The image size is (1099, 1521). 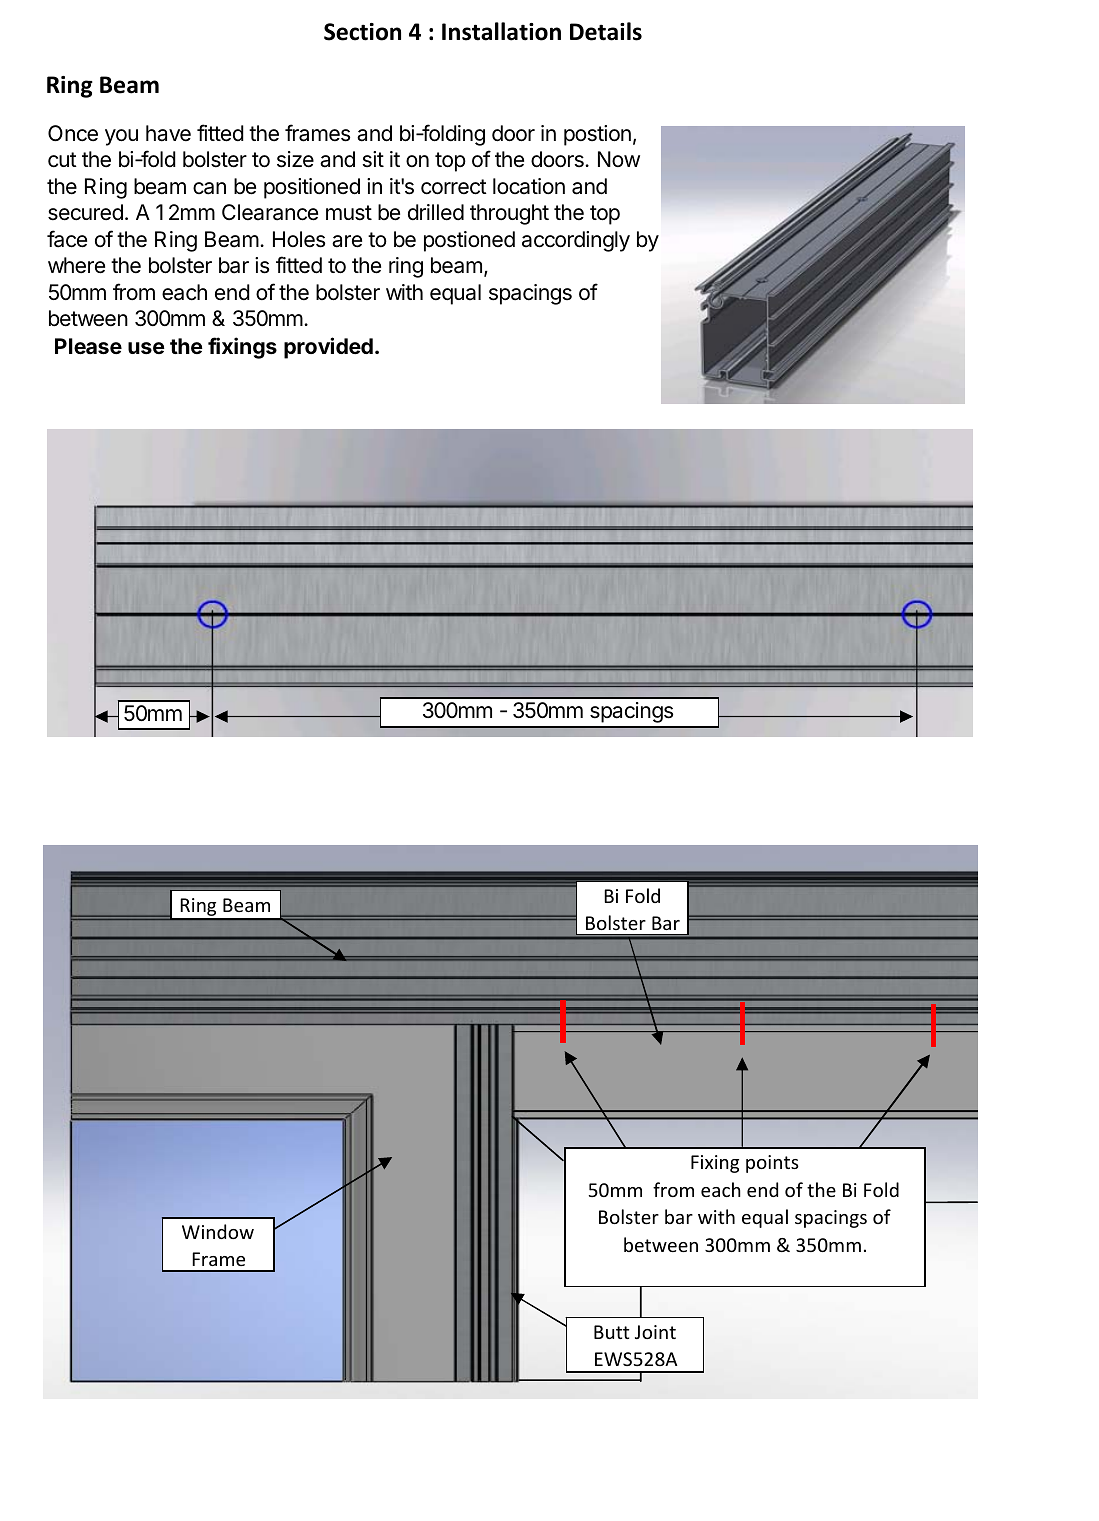 I want to click on accordingly, so click(x=576, y=241).
